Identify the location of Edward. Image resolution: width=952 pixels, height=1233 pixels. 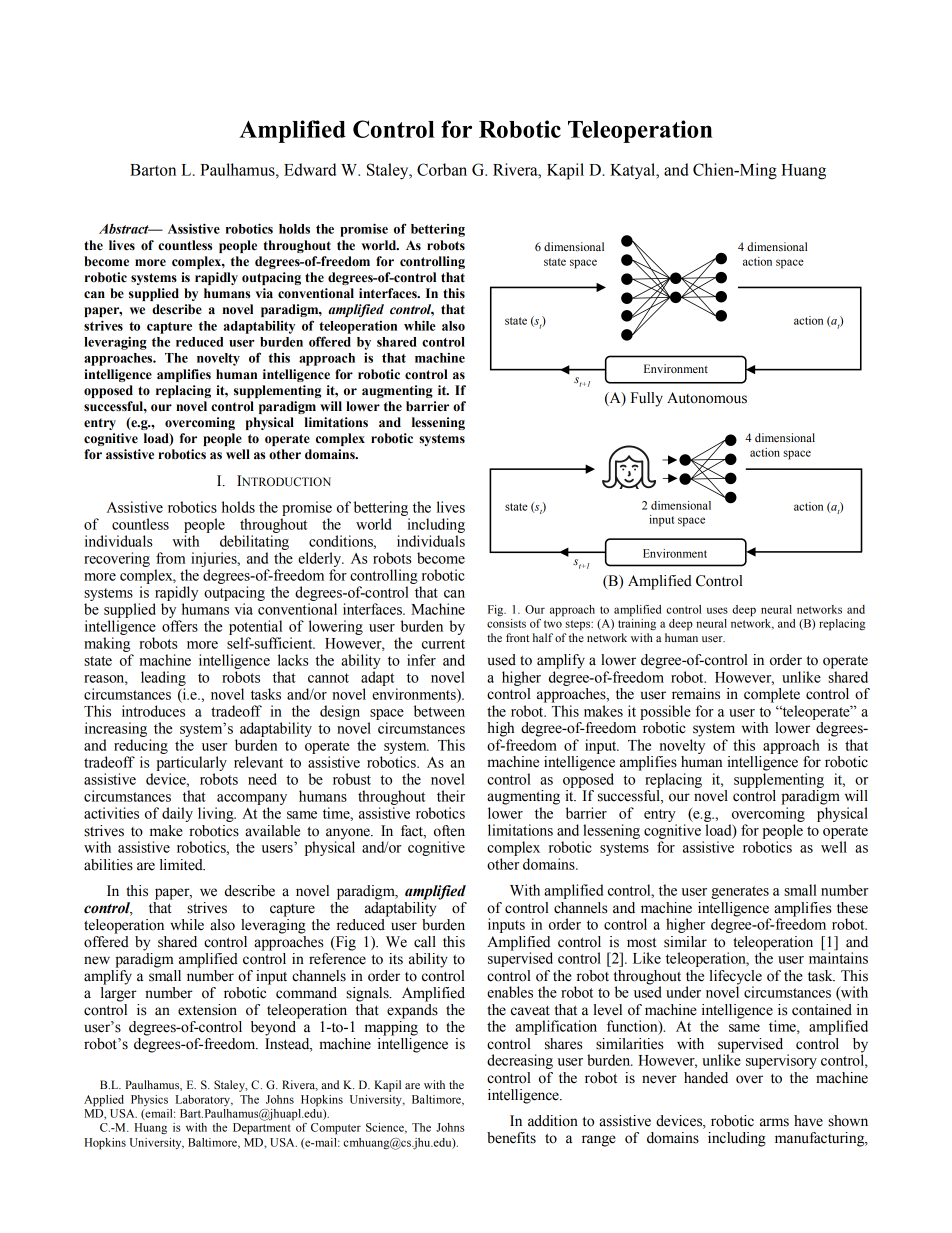
(310, 169).
